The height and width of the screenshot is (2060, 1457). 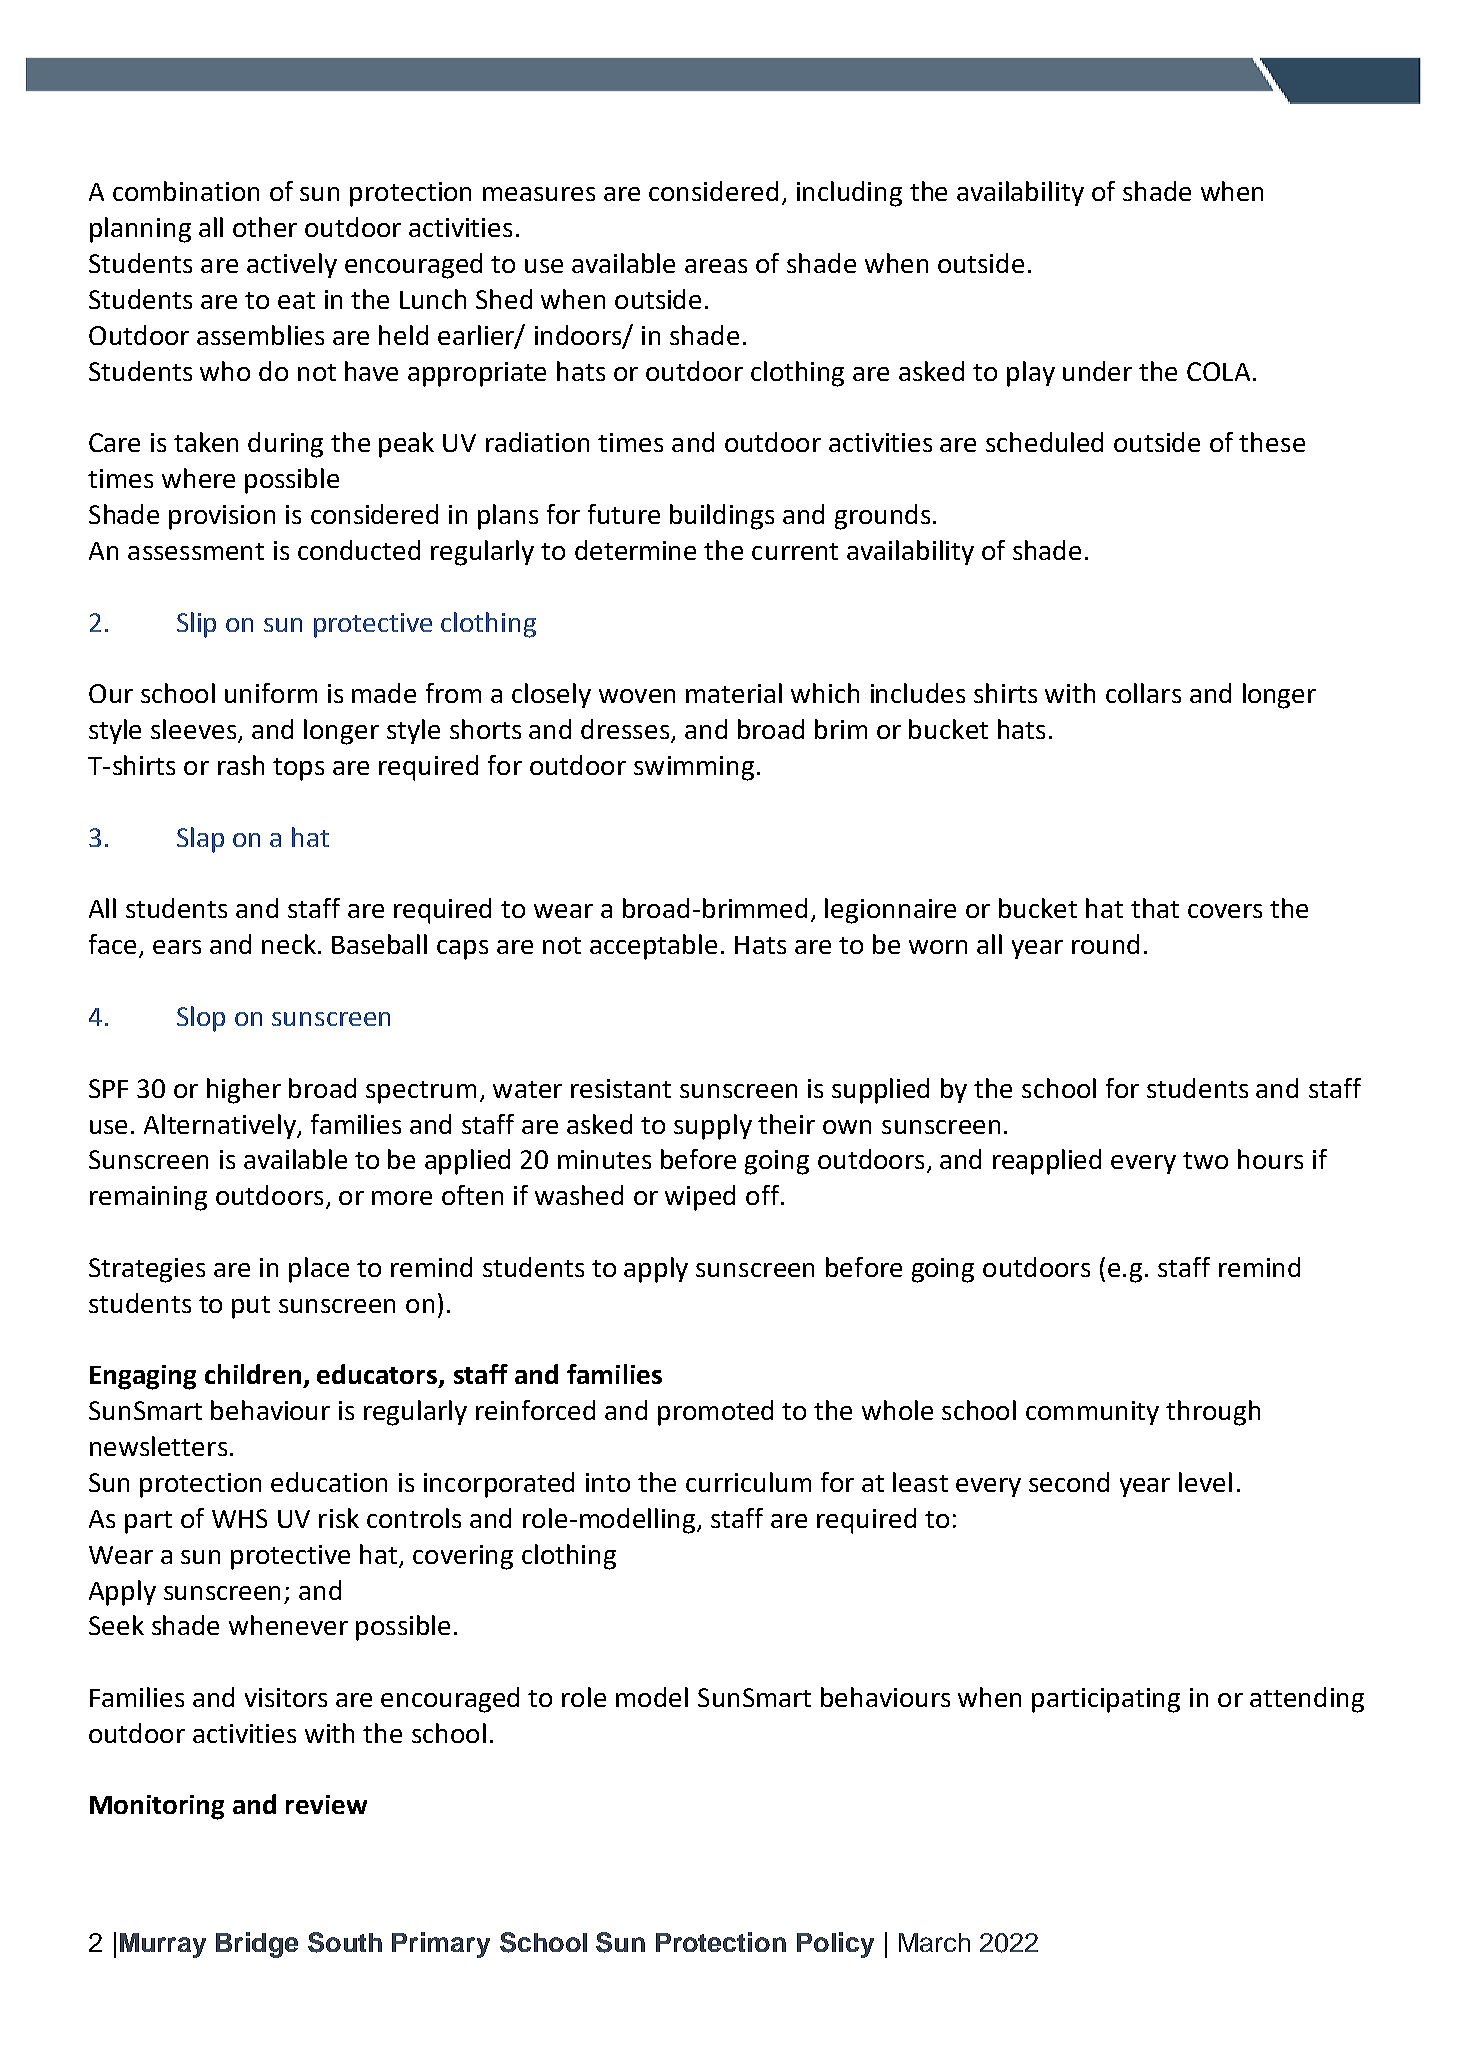 What do you see at coordinates (241, 765) in the screenshot?
I see `rash` at bounding box center [241, 765].
